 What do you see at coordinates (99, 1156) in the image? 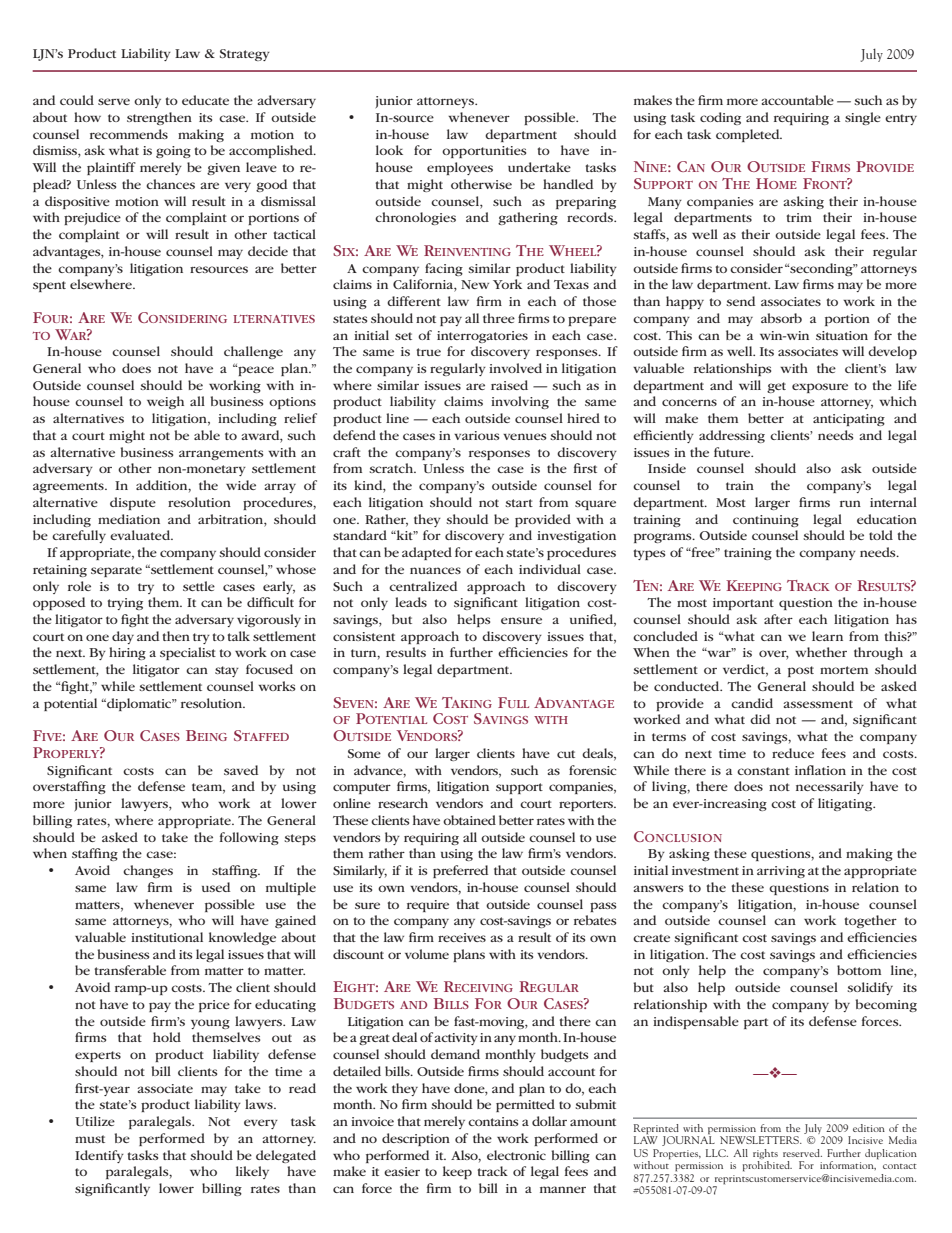
I see `Identify` at bounding box center [99, 1156].
